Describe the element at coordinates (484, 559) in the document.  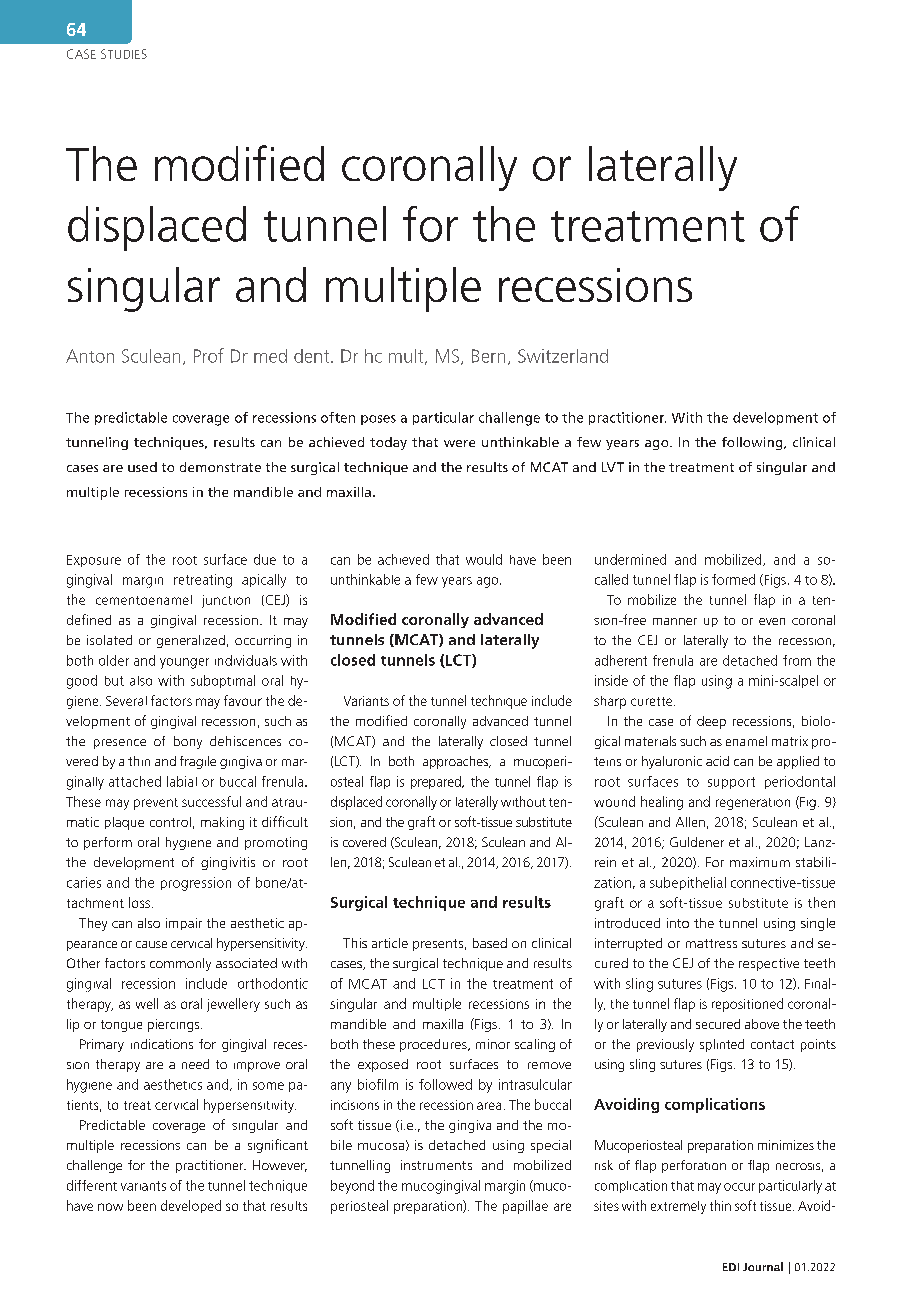
I see `would` at that location.
